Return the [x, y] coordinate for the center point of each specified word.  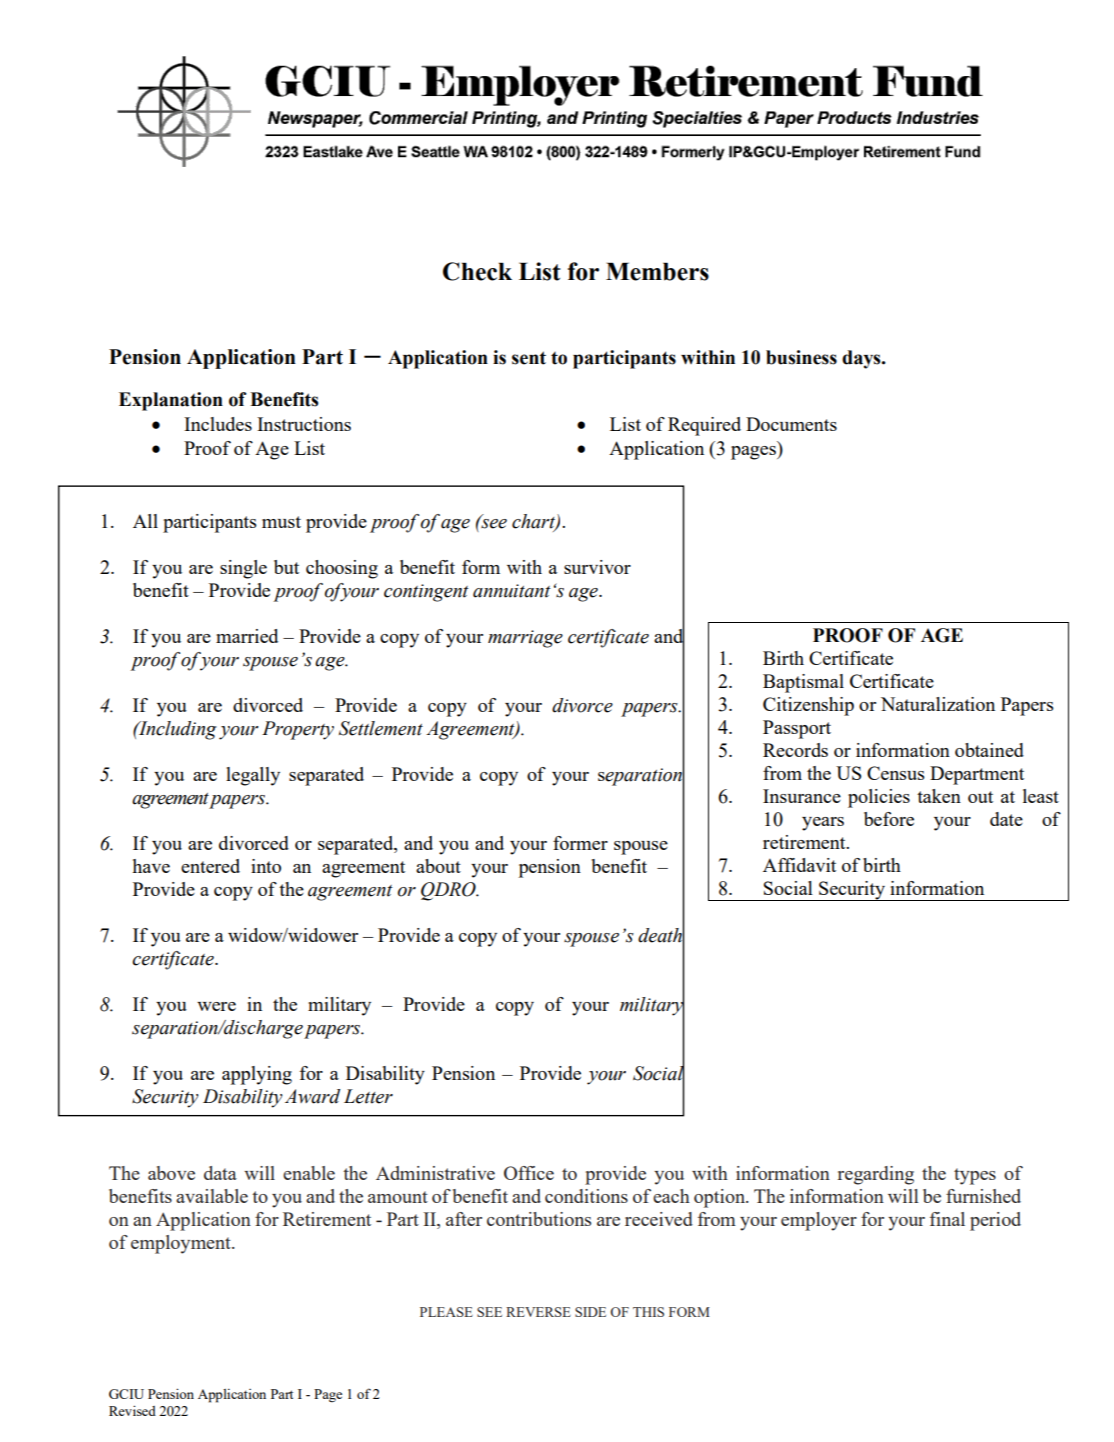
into [266, 866]
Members [657, 271]
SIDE [590, 1312]
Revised [132, 1410]
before [889, 819]
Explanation [171, 401]
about [438, 866]
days [862, 359]
